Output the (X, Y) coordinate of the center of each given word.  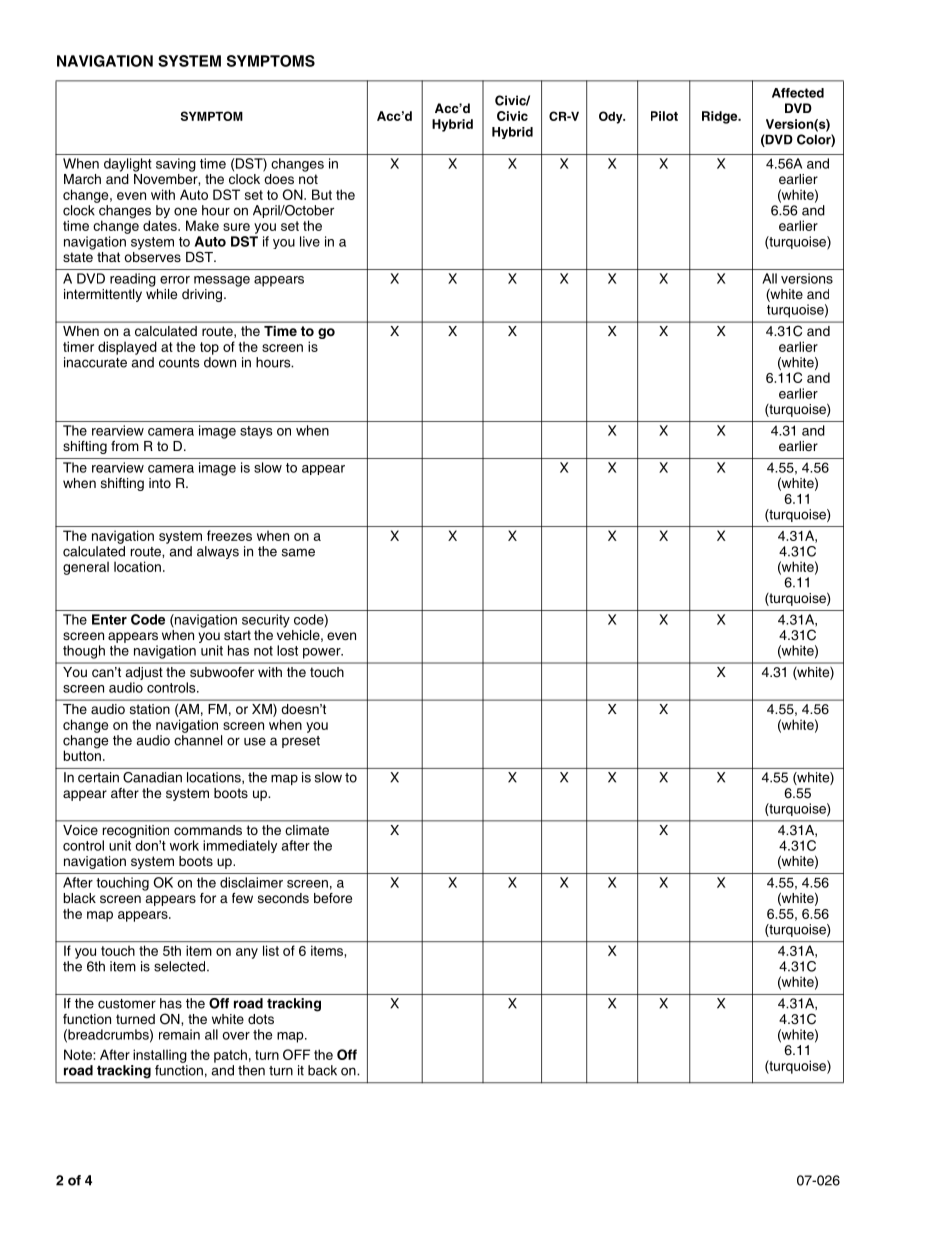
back (322, 1070)
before (333, 898)
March (82, 179)
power (323, 653)
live (310, 241)
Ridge (721, 117)
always (218, 552)
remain (179, 1034)
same (298, 552)
